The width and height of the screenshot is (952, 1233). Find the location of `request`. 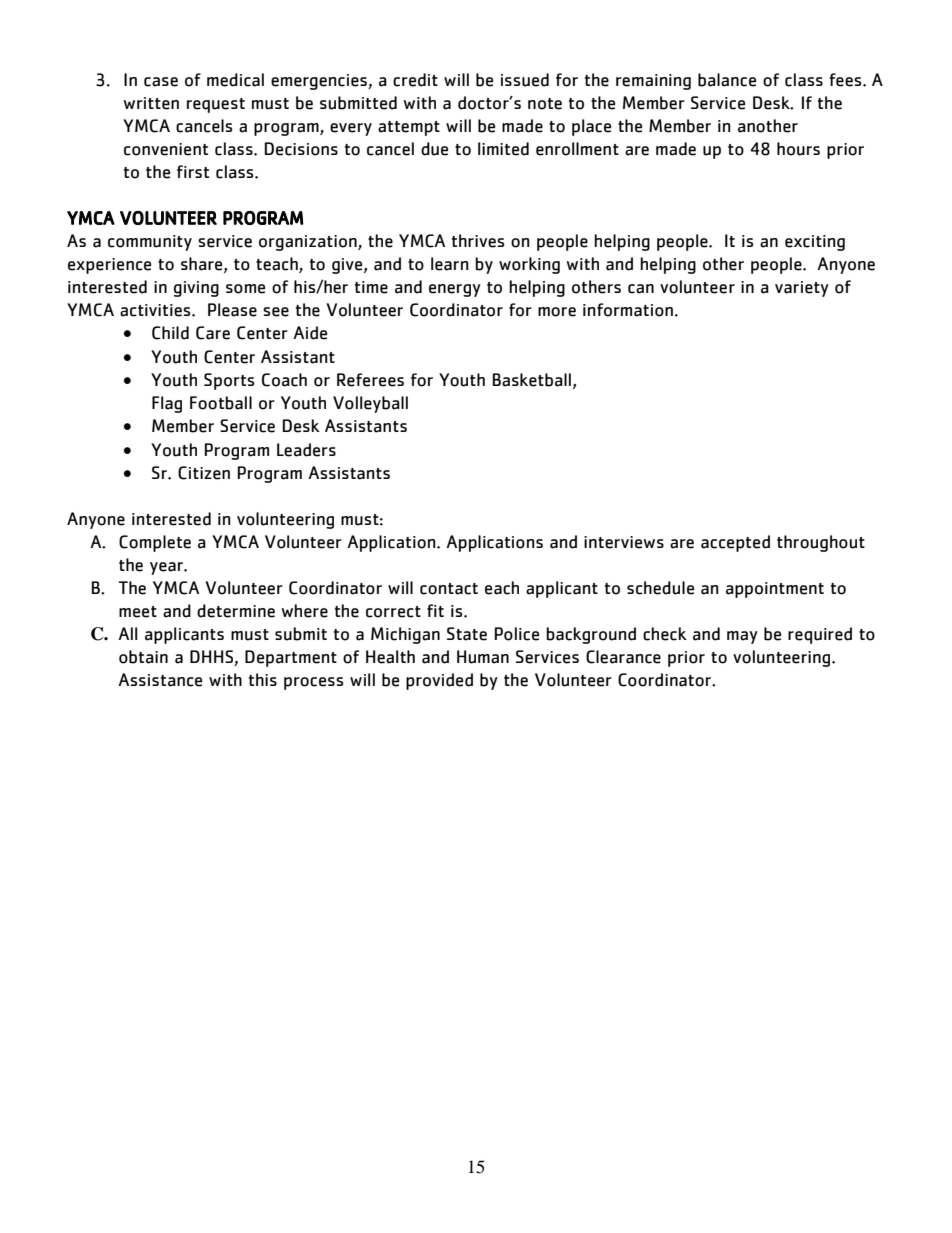

request is located at coordinates (216, 105).
